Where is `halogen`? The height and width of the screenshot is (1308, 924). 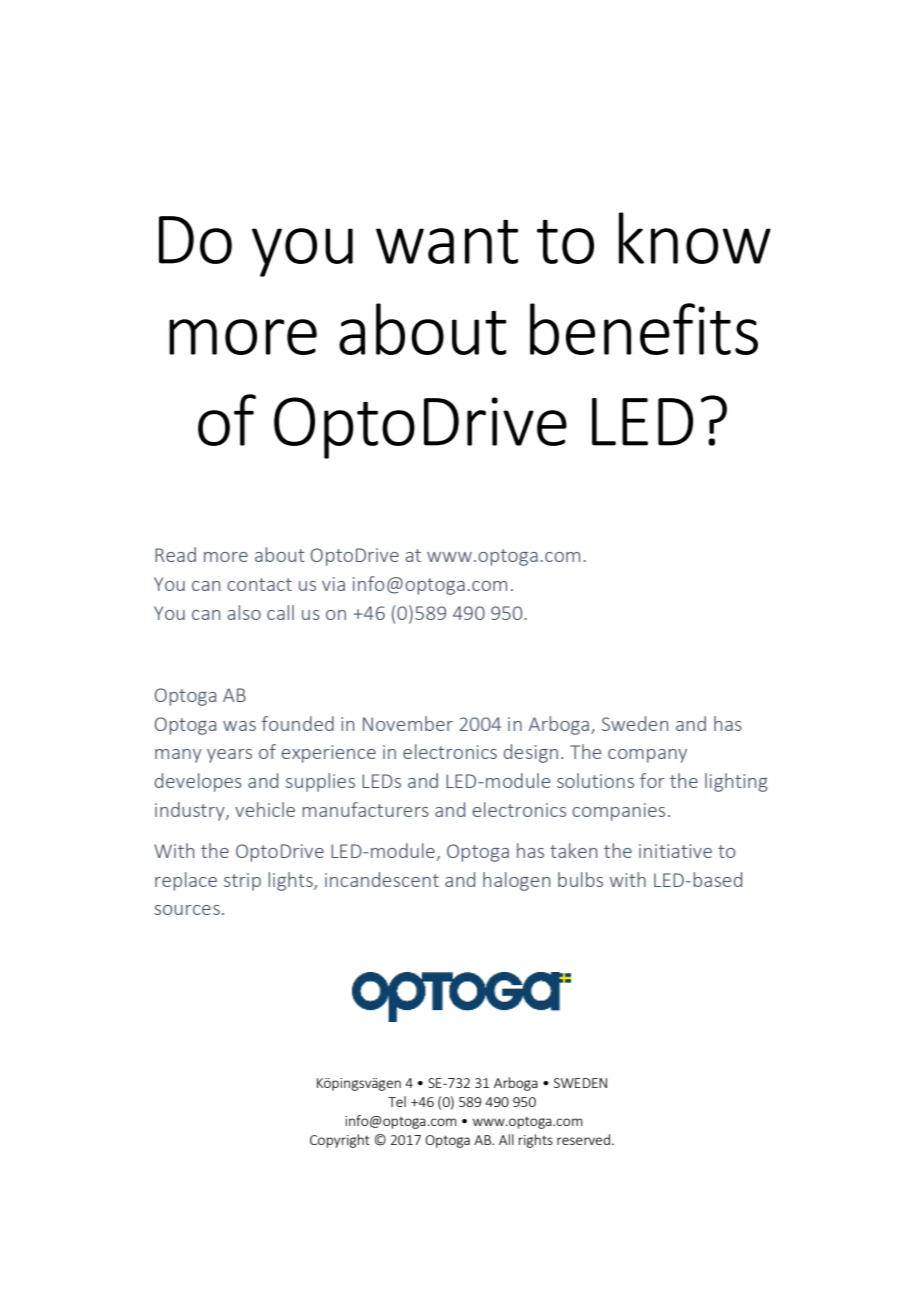 halogen is located at coordinates (516, 881).
